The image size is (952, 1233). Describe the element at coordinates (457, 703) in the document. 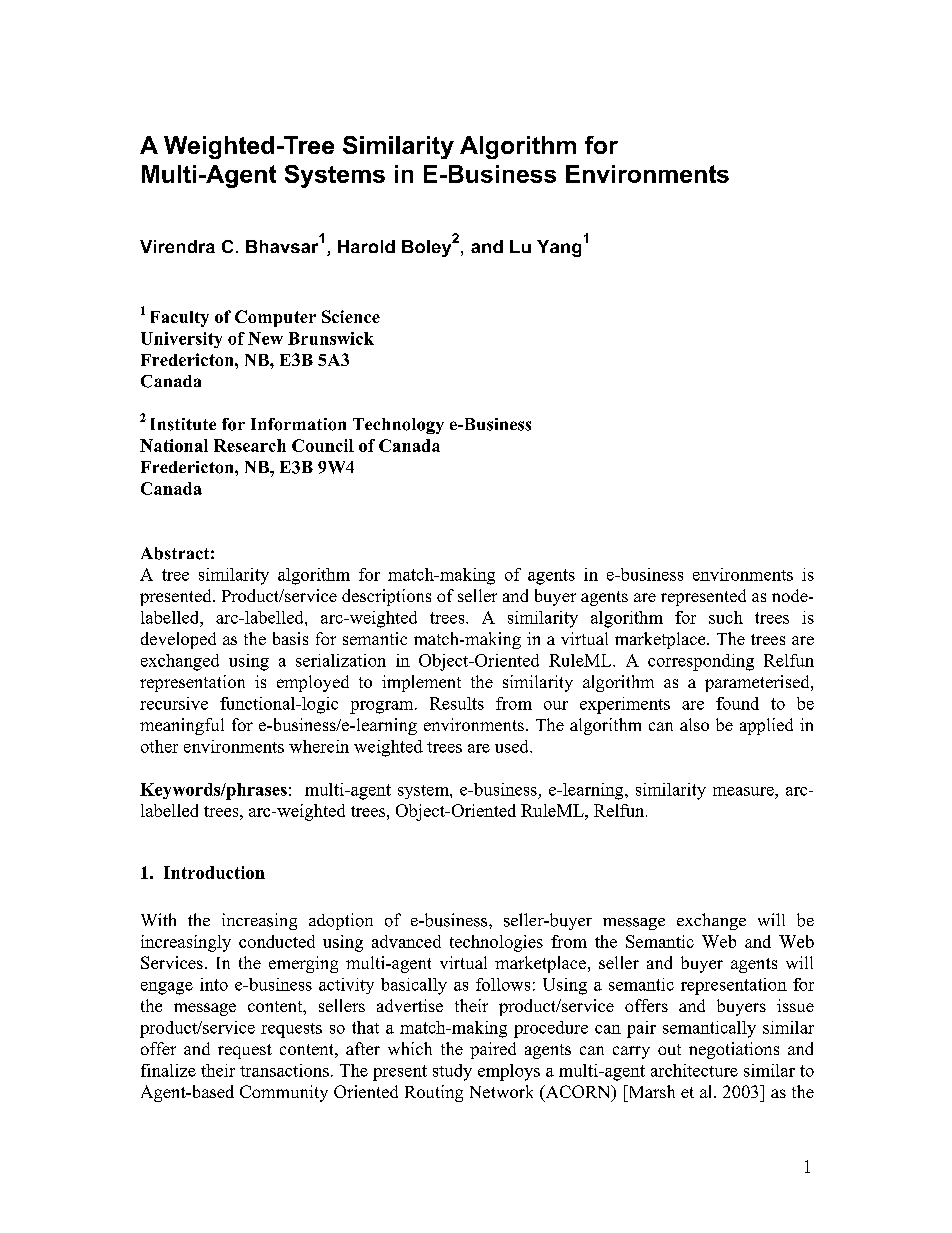

I see `Results` at that location.
